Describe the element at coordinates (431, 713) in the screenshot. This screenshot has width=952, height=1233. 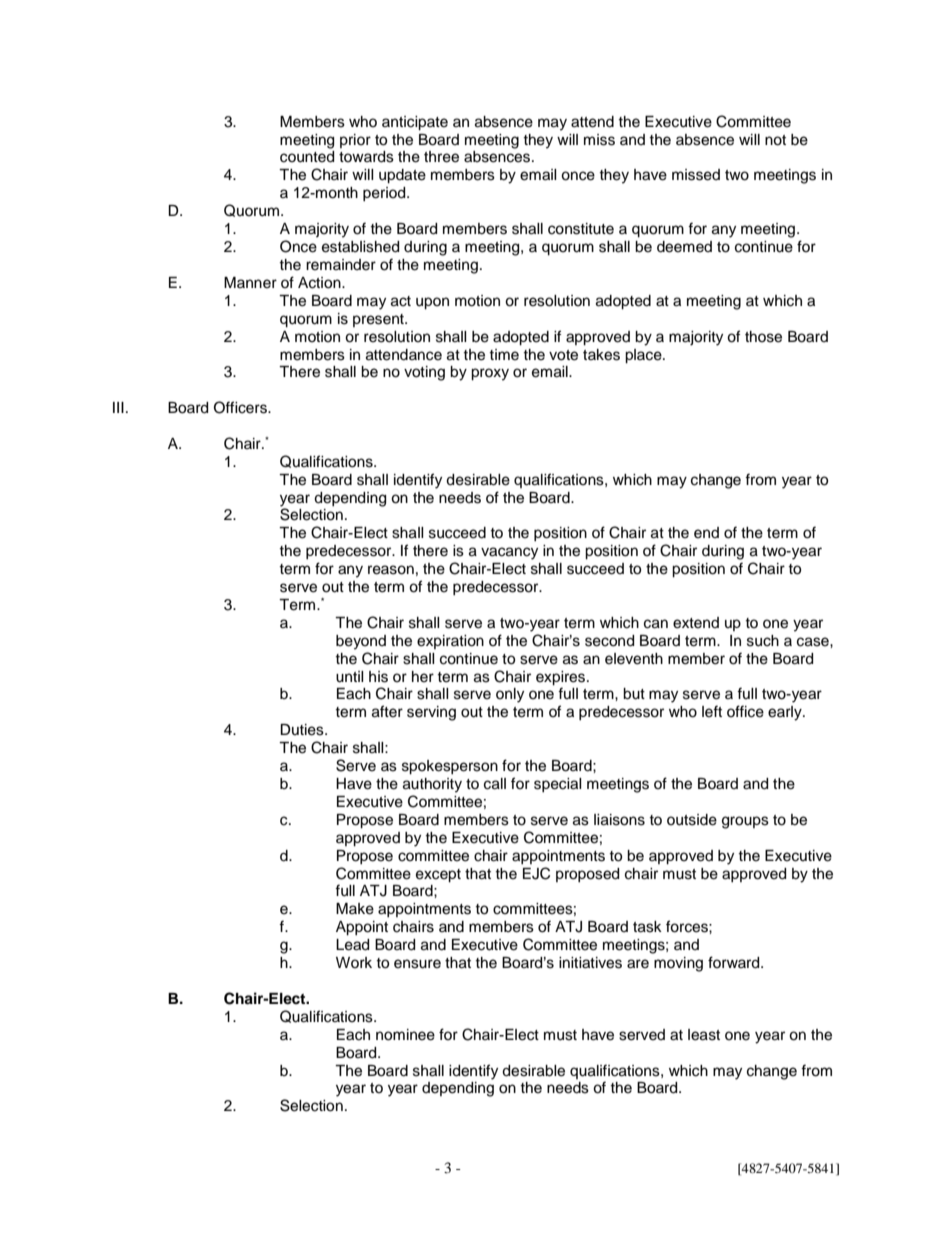
I see `serving` at that location.
